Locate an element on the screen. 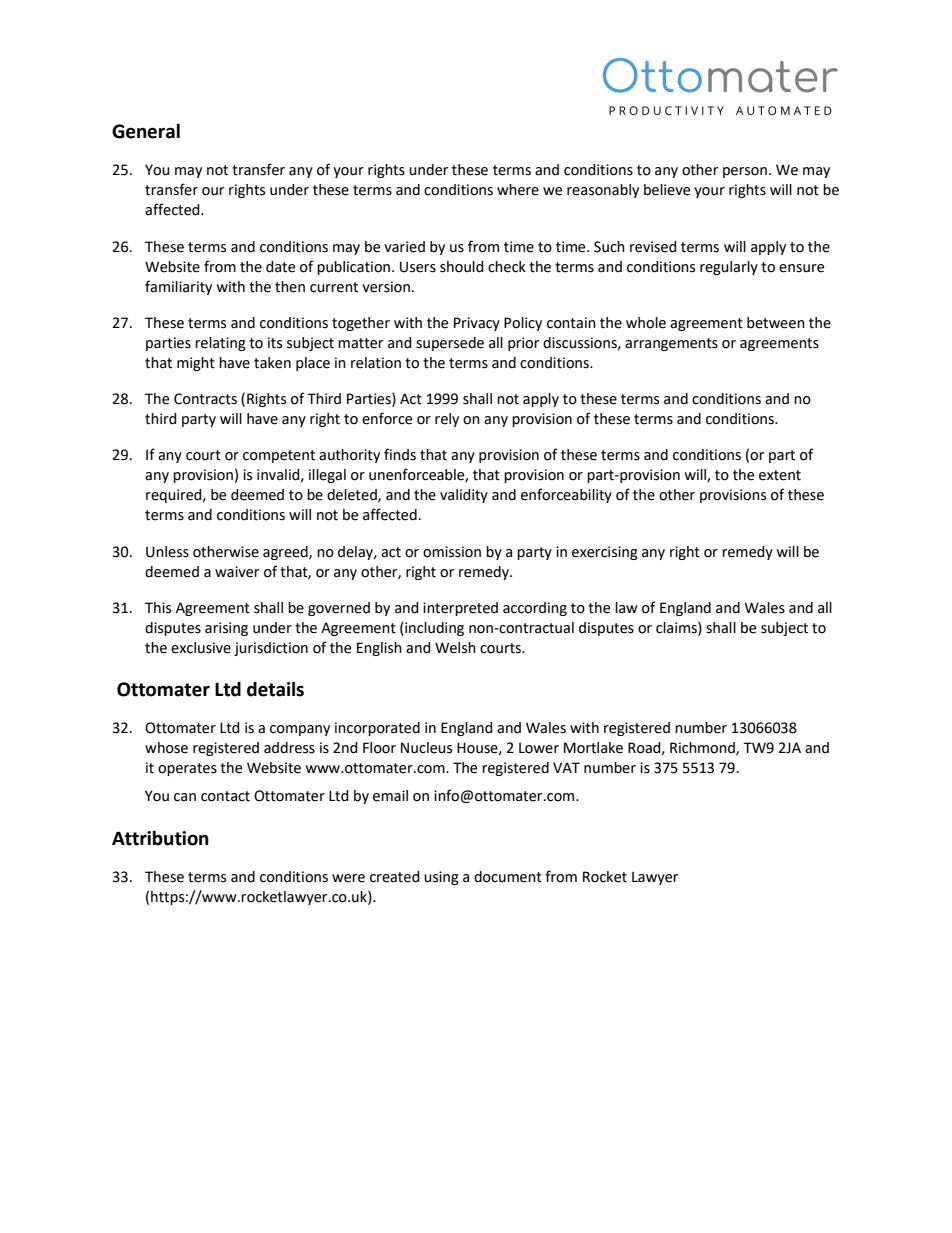  Contracts is located at coordinates (205, 399).
